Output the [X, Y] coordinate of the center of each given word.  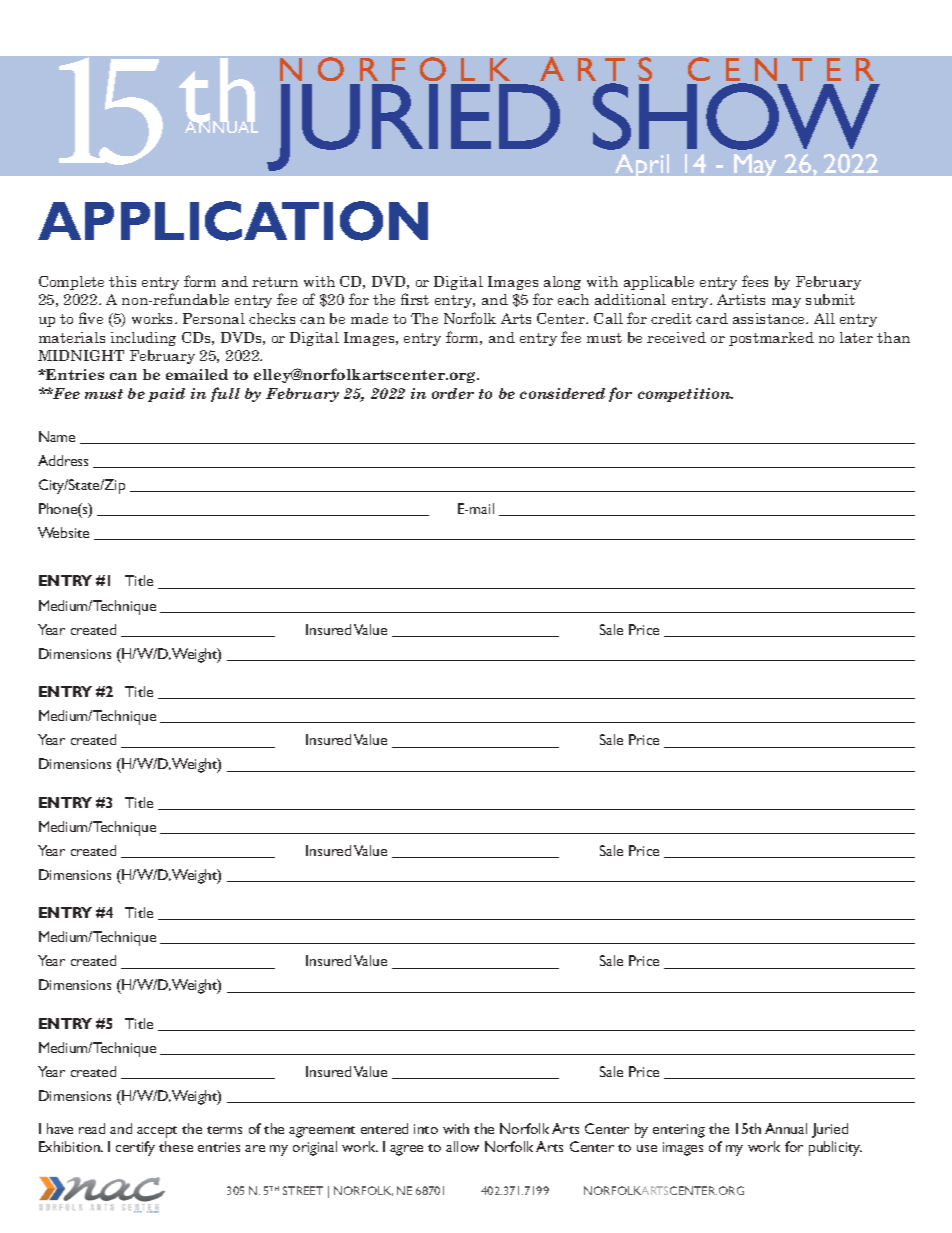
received [676, 337]
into [426, 1129]
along [562, 283]
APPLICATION [233, 221]
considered [562, 393]
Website [63, 532]
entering [679, 1131]
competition [685, 395]
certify [135, 1148]
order [453, 393]
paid [166, 395]
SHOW [736, 116]
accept [157, 1132]
